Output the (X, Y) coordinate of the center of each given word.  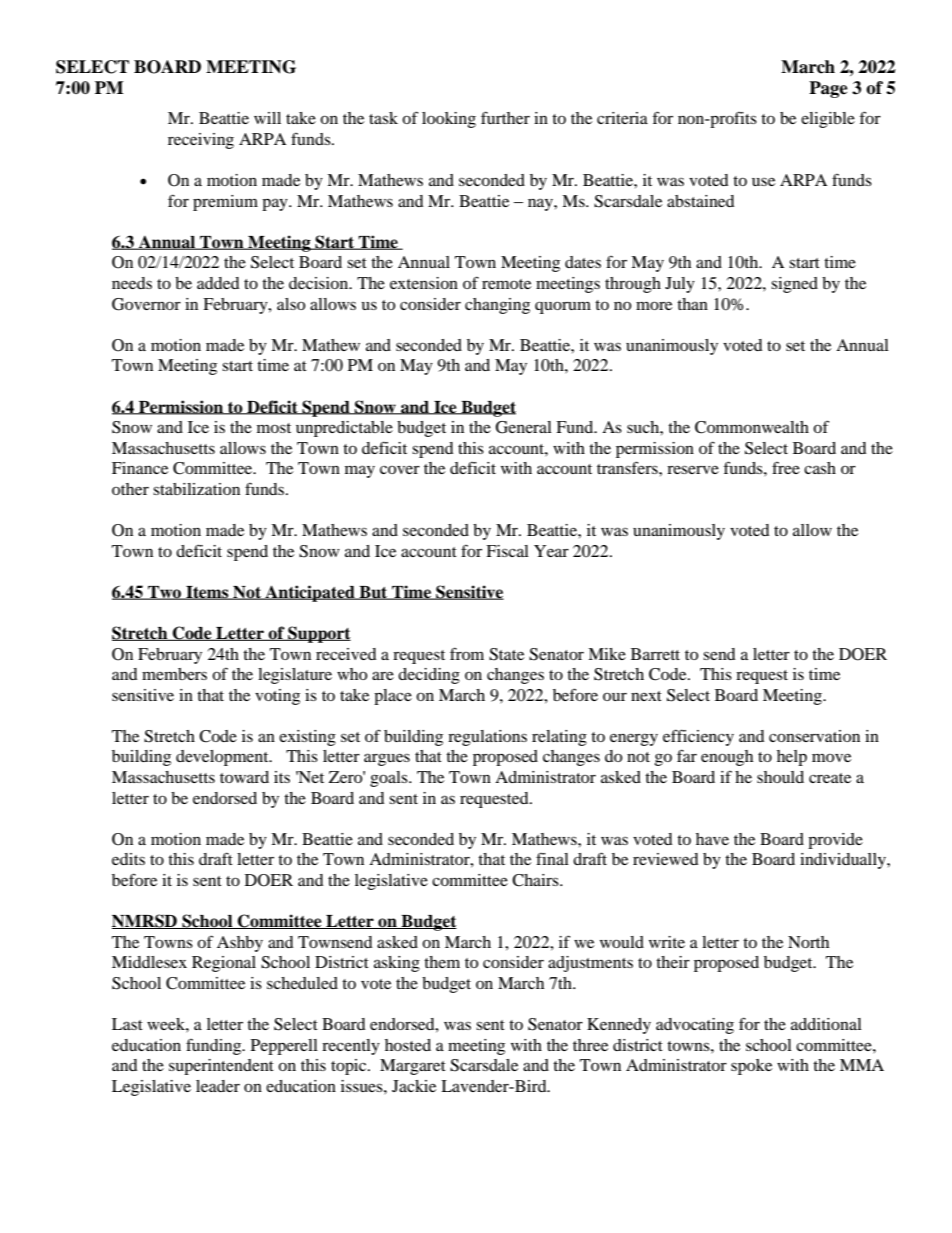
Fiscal (507, 551)
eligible (828, 120)
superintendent (221, 1067)
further (505, 117)
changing (497, 306)
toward (244, 777)
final (552, 859)
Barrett (655, 654)
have (712, 839)
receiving (201, 141)
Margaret (413, 1067)
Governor (146, 304)
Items (207, 593)
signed (794, 285)
